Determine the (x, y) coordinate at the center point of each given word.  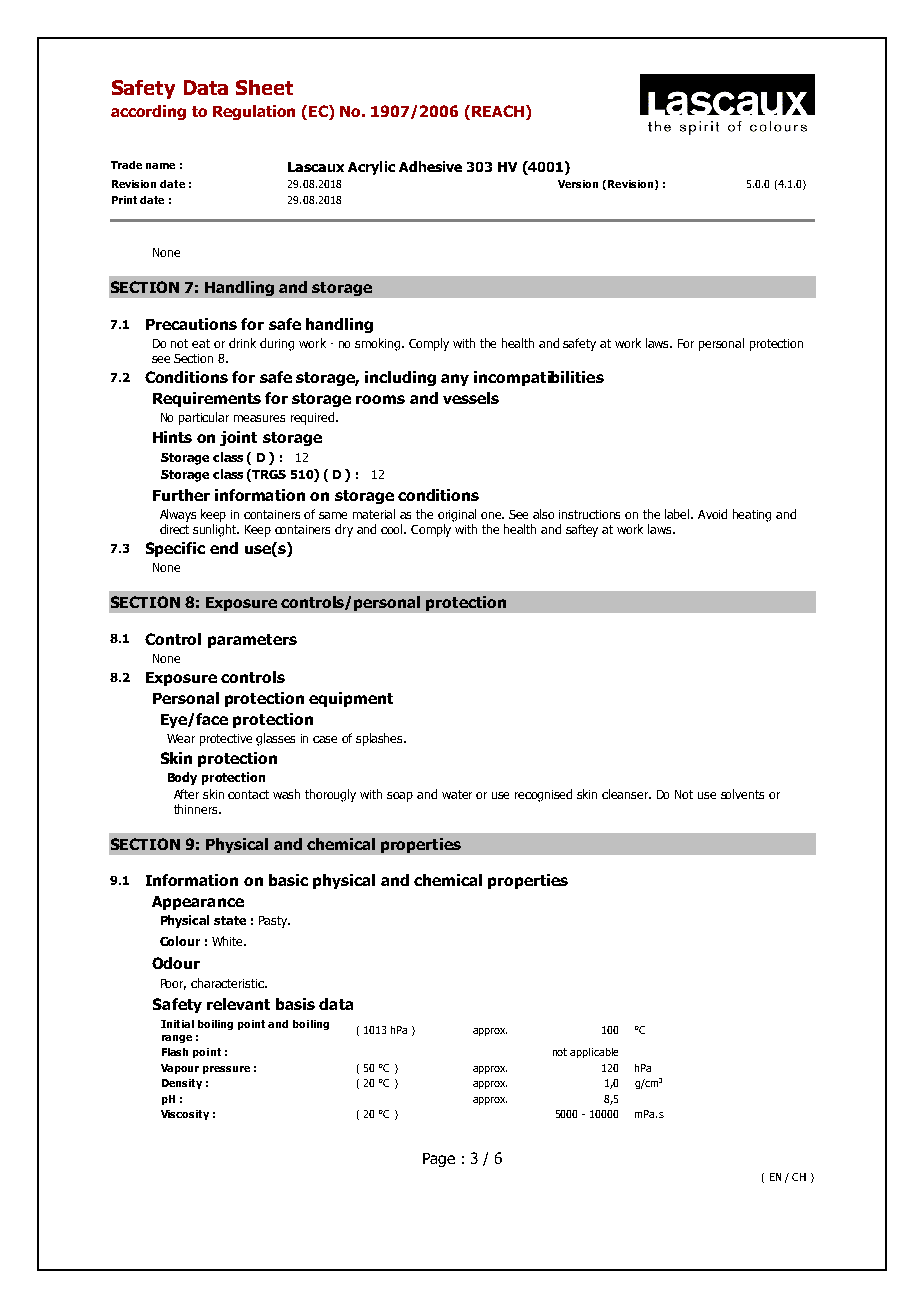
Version (578, 184)
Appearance (198, 903)
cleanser (626, 794)
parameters (252, 641)
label (678, 514)
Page (439, 1160)
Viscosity (185, 1115)
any (455, 380)
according (148, 112)
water (457, 794)
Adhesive (430, 166)
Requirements (207, 399)
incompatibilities (539, 378)
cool (393, 529)
